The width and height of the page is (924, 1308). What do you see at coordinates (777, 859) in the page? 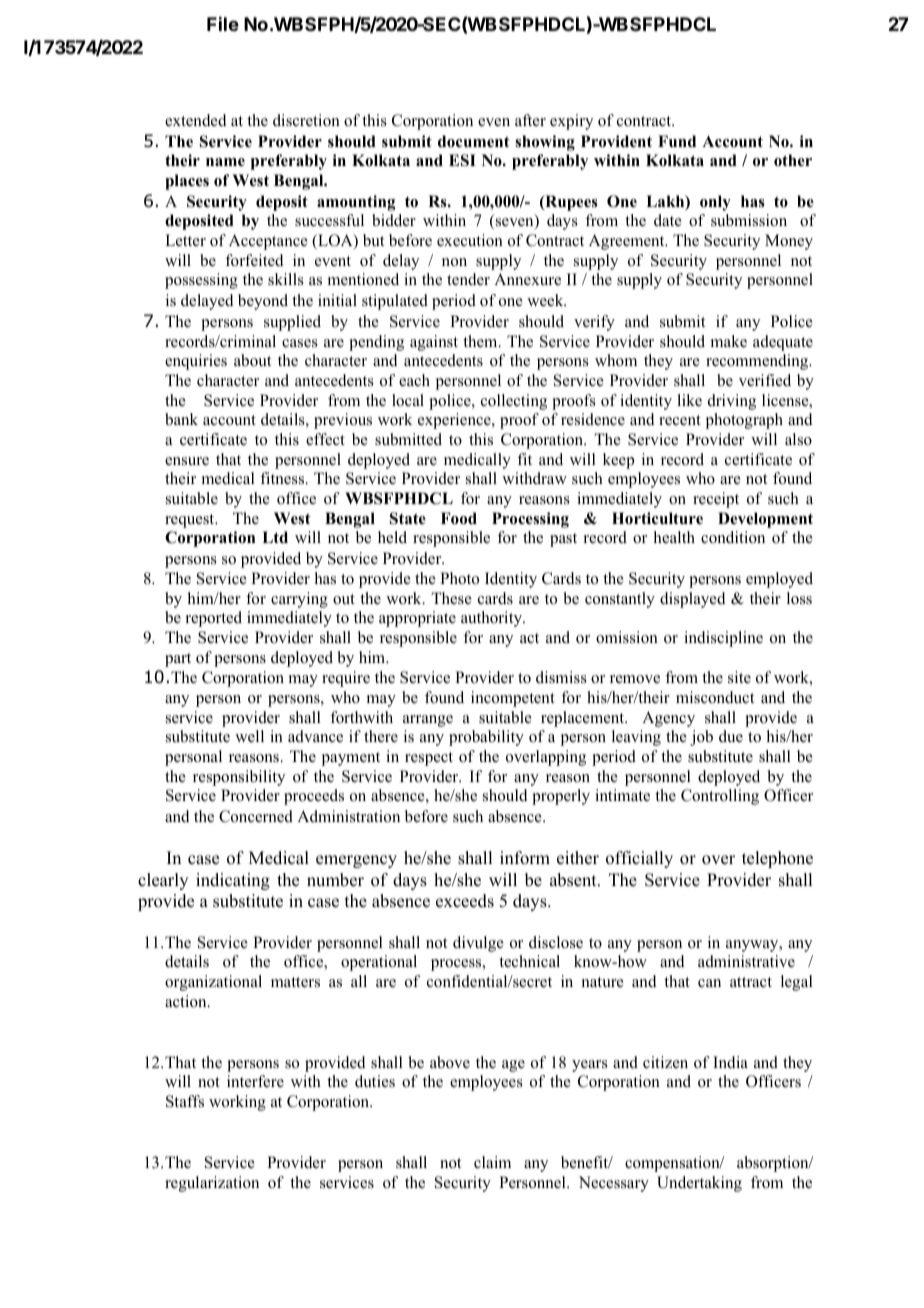
I see `telephone` at bounding box center [777, 859].
